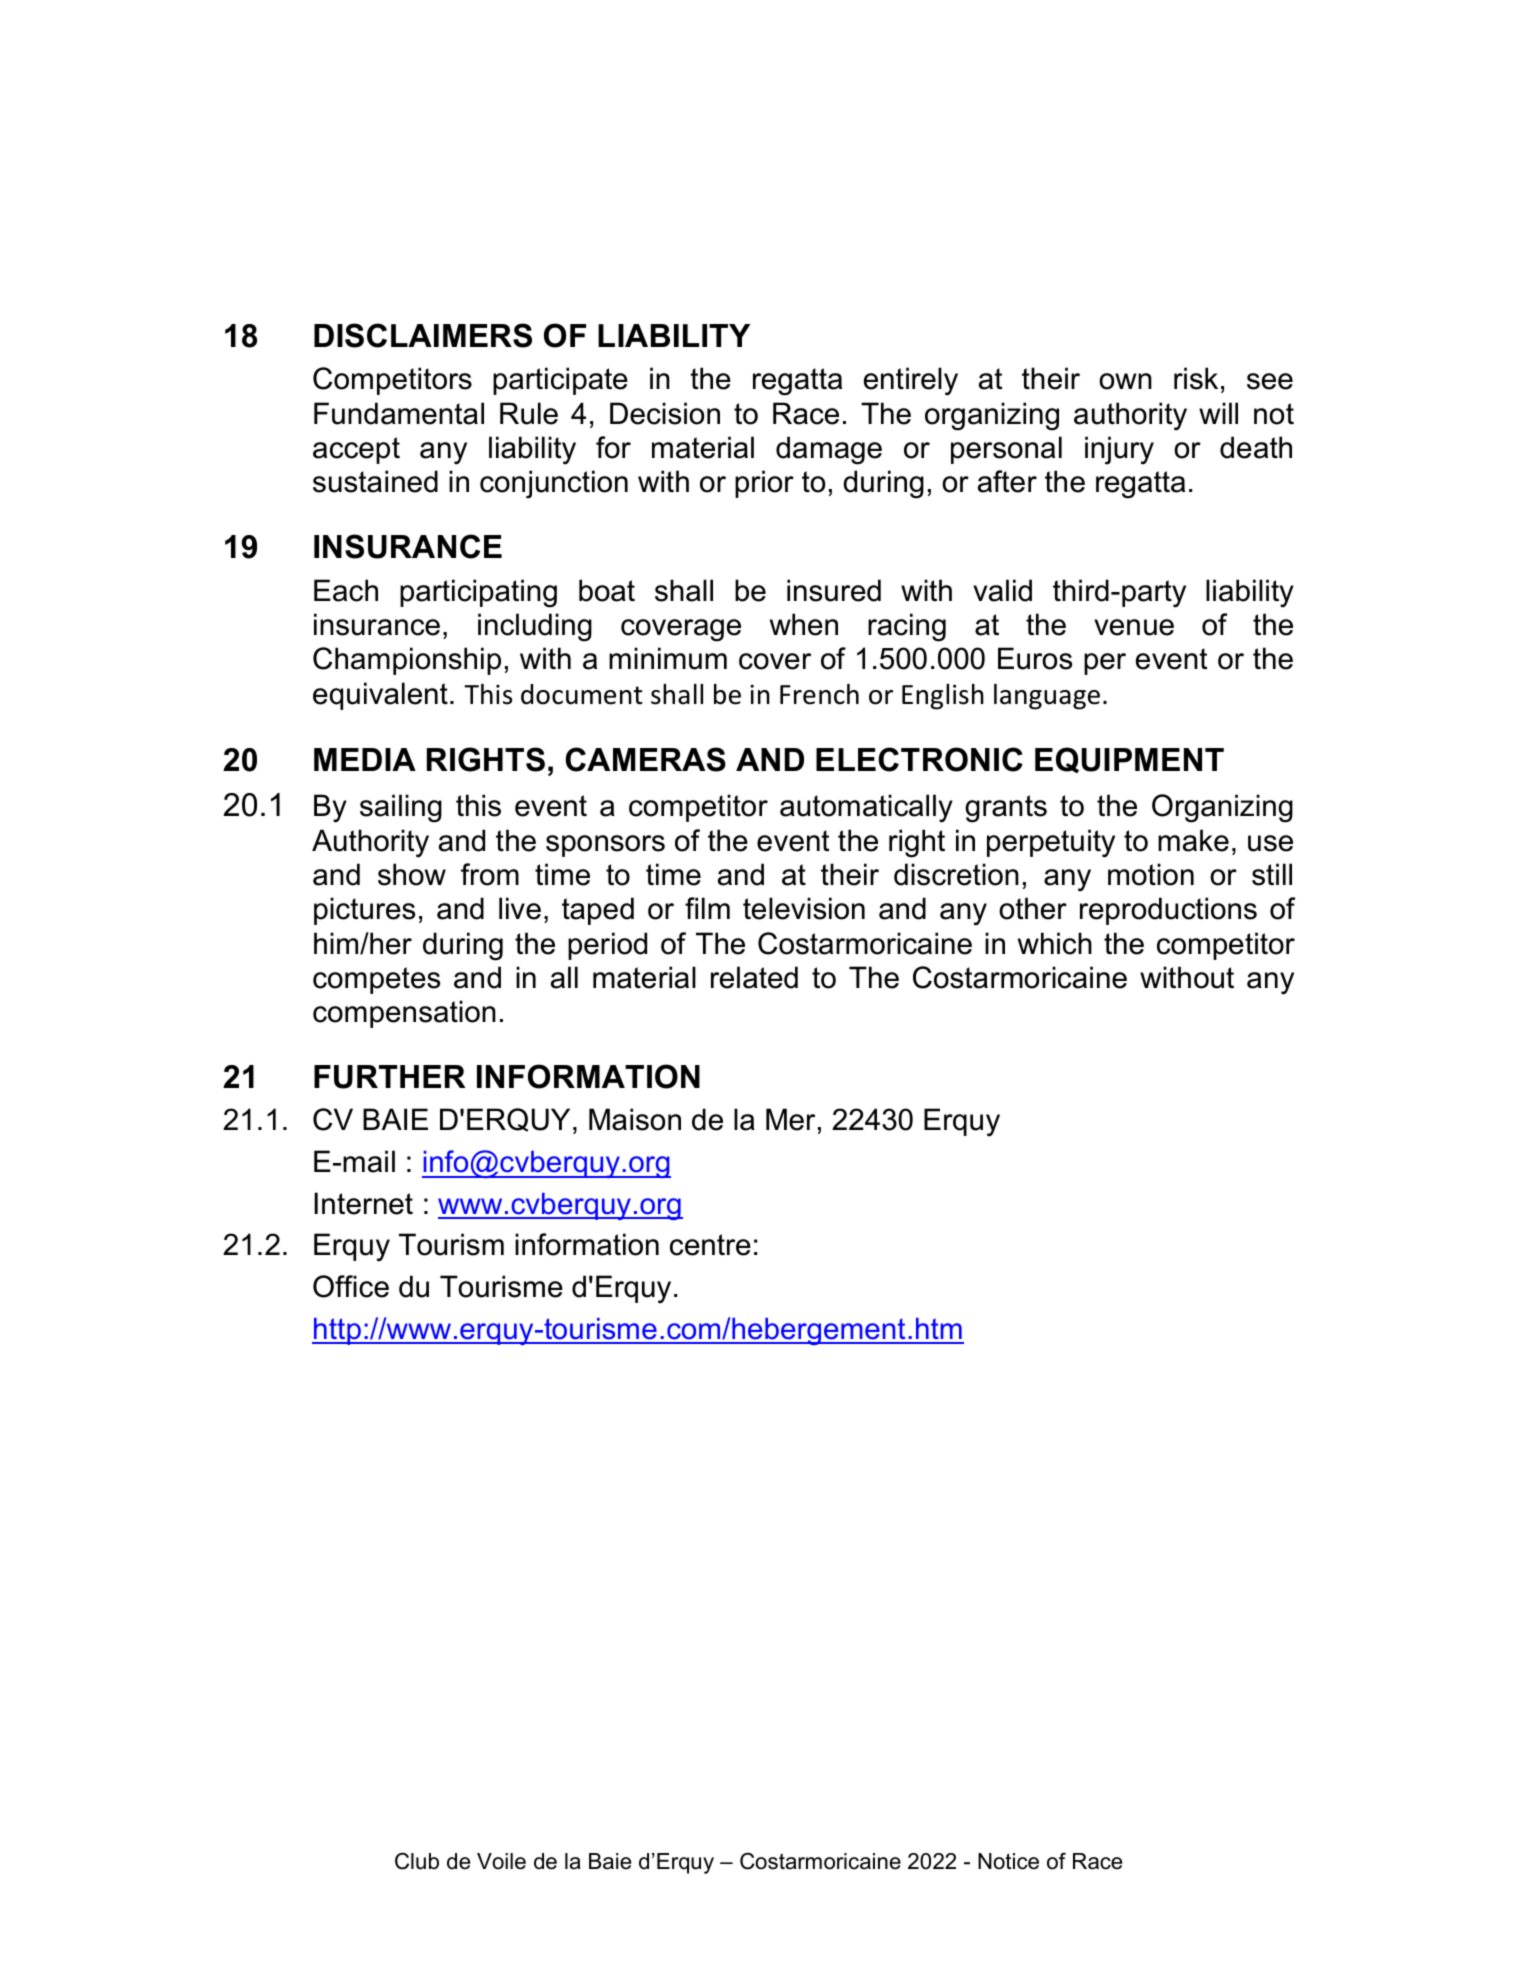 This screenshot has width=1518, height=1964. What do you see at coordinates (829, 450) in the screenshot?
I see `damage` at bounding box center [829, 450].
